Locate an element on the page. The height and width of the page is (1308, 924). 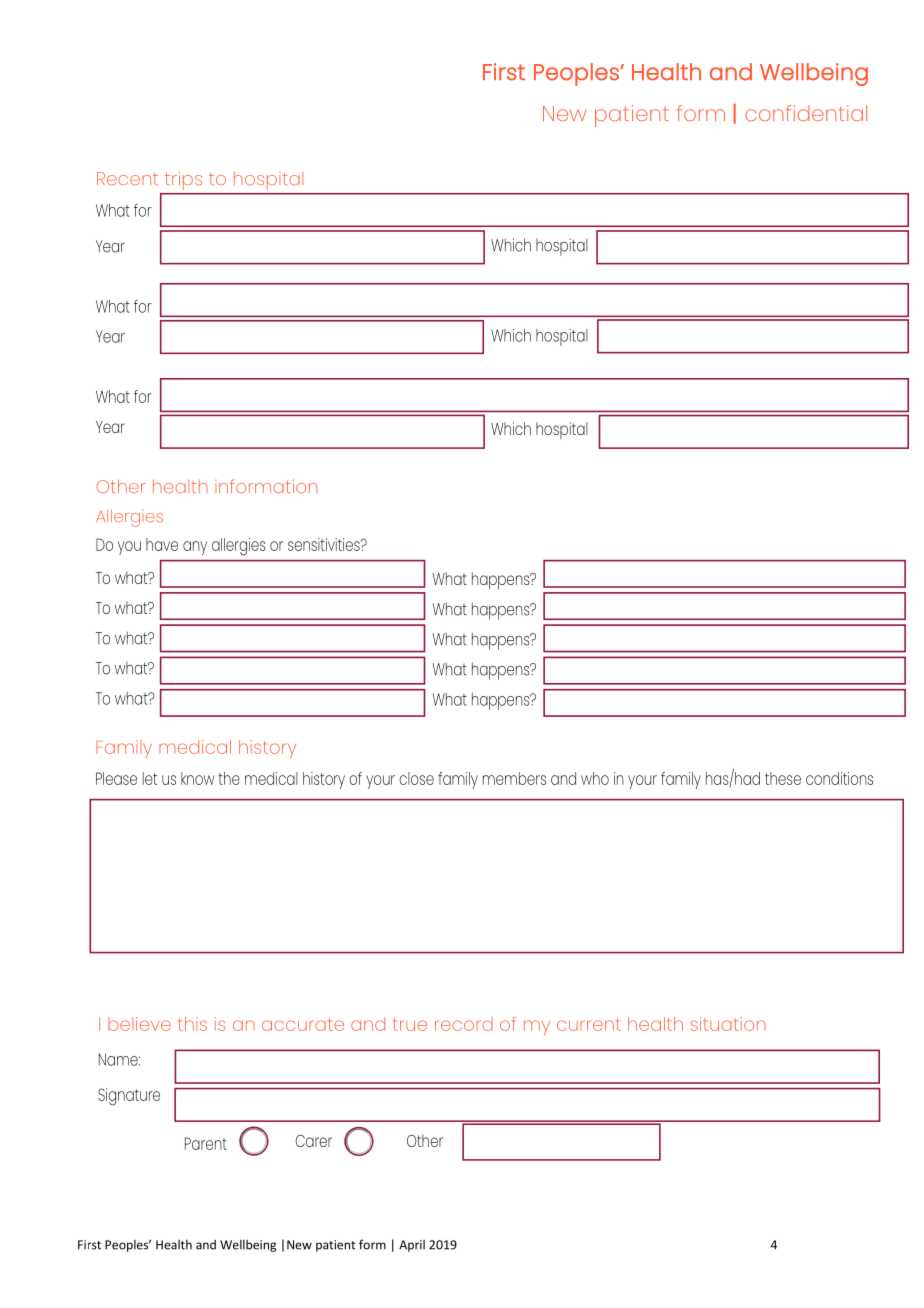
members is located at coordinates (514, 778).
